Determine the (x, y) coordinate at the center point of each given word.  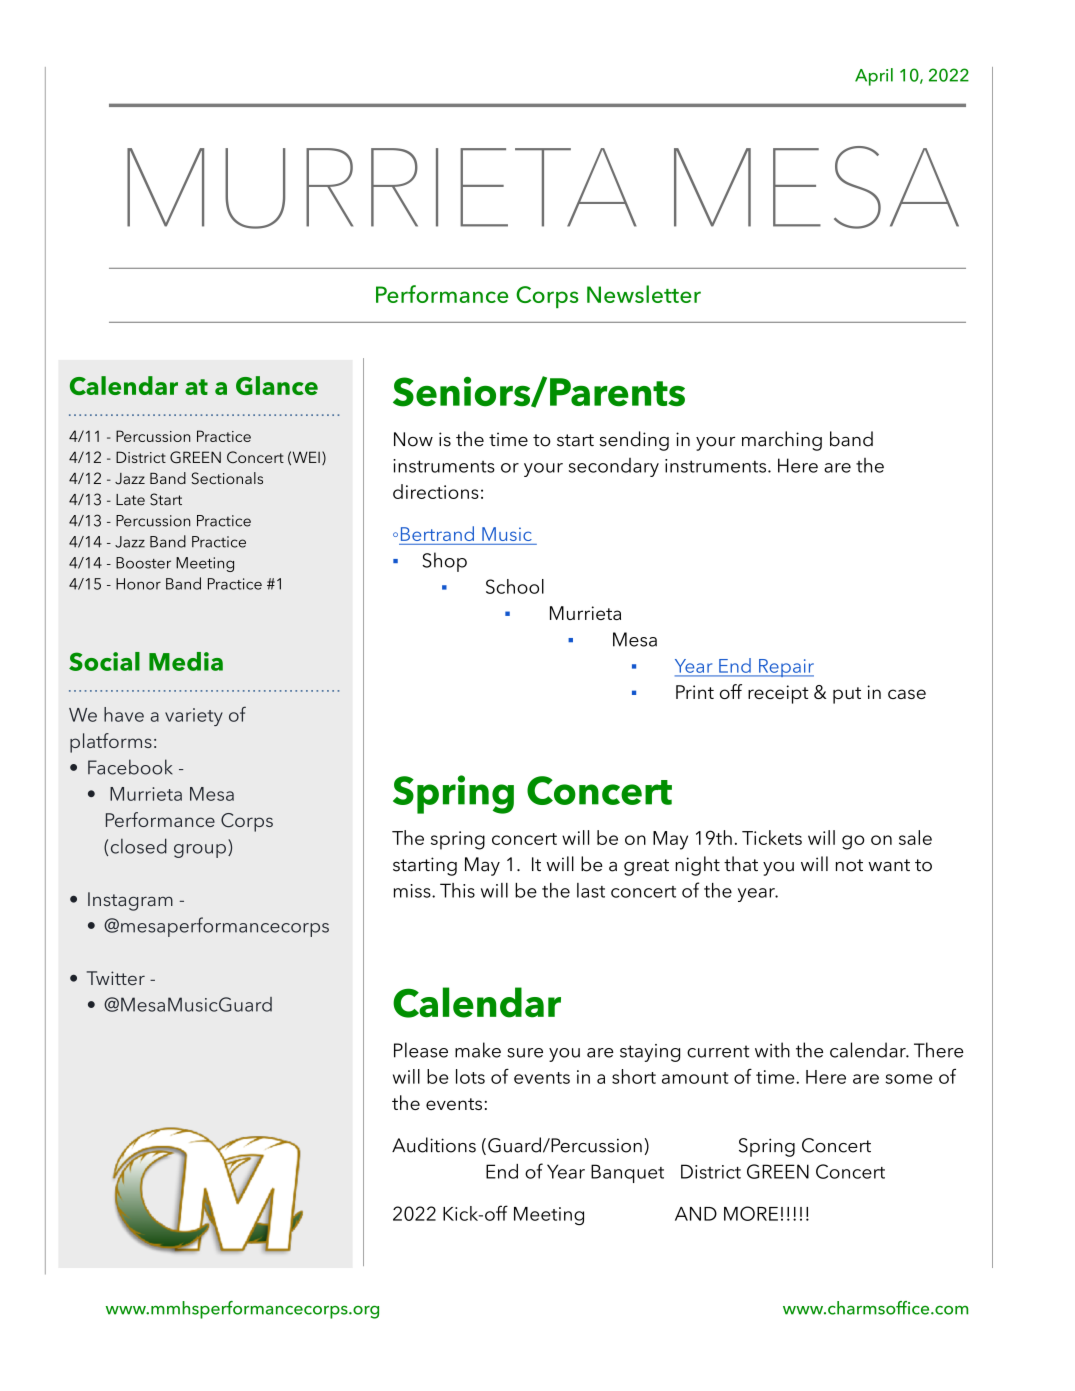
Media (186, 661)
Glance (277, 385)
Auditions (434, 1145)
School (515, 586)
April (874, 77)
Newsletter (644, 294)
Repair (785, 668)
